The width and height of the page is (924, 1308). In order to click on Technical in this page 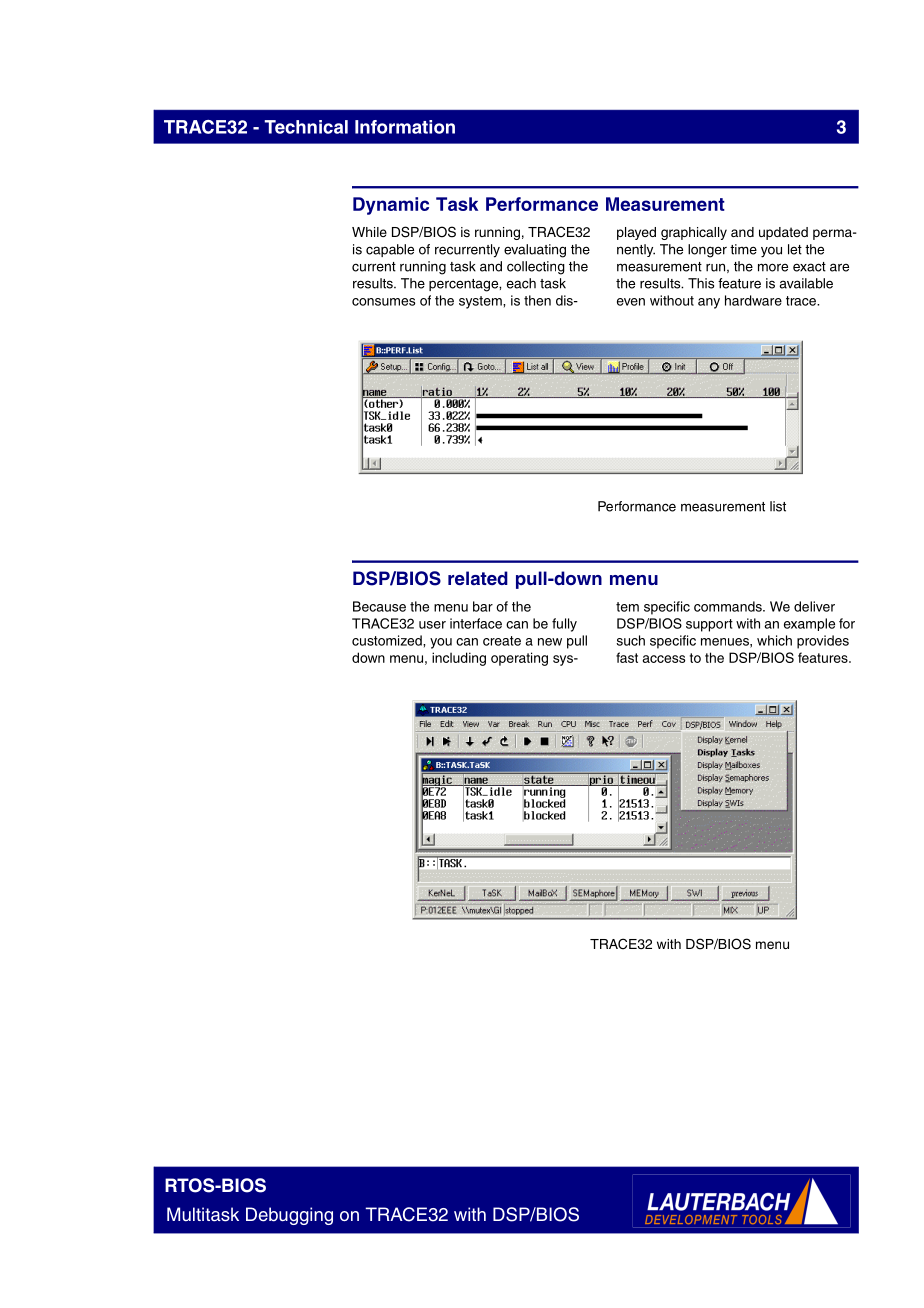, I will do `click(306, 127)`.
